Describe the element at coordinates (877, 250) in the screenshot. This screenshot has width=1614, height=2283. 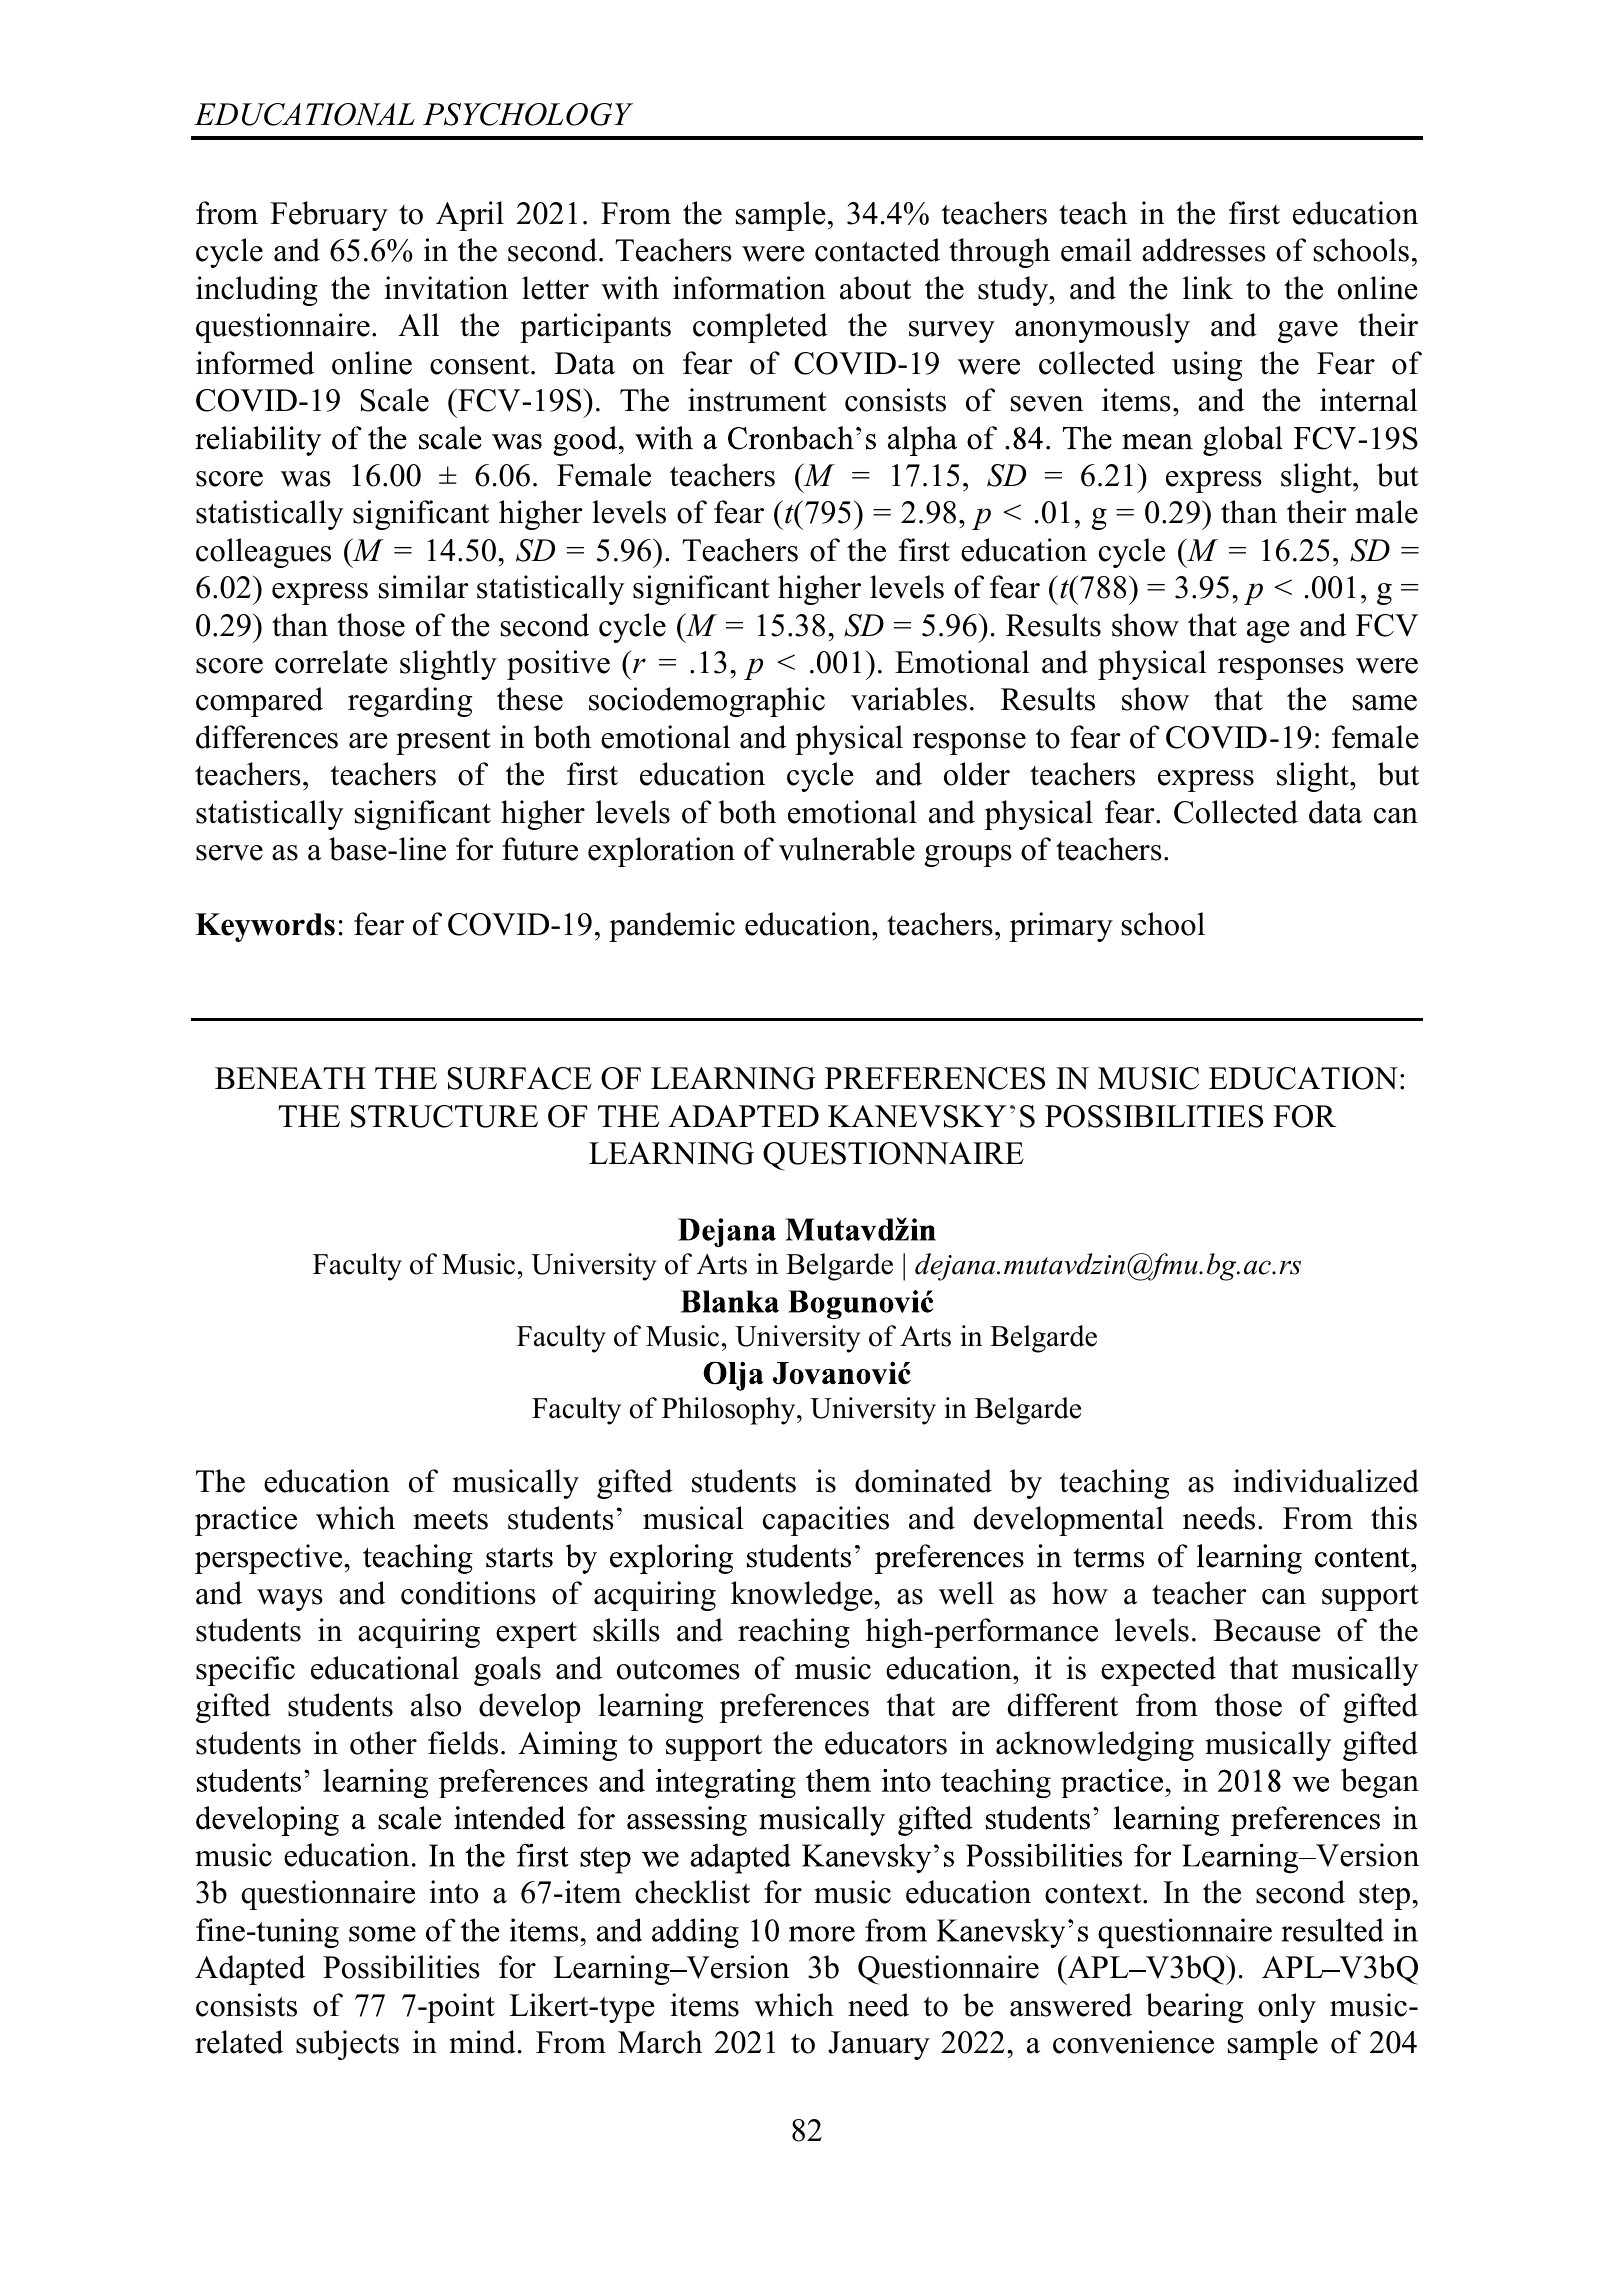
I see `contacted` at that location.
